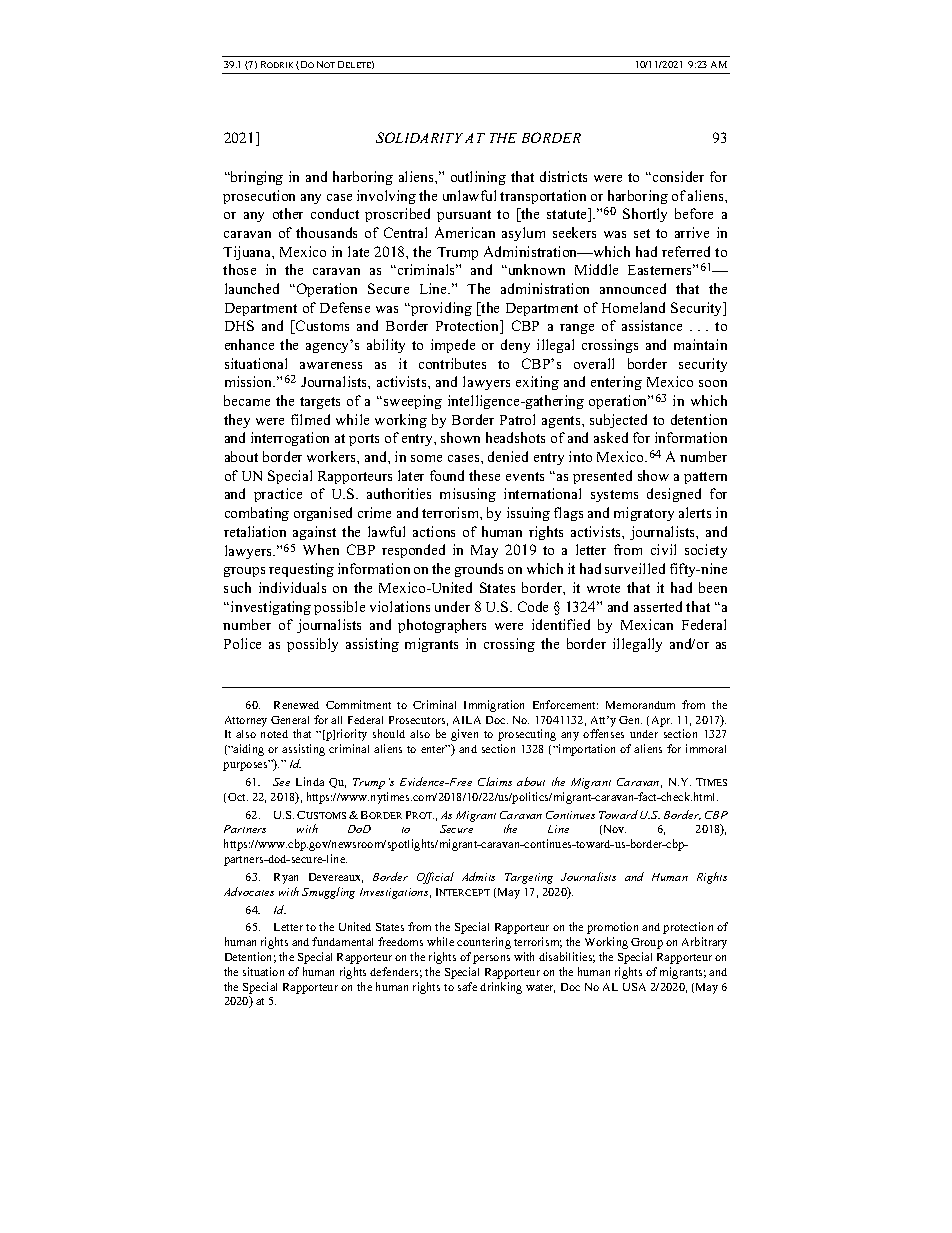  What do you see at coordinates (491, 959) in the screenshot?
I see `persons` at bounding box center [491, 959].
